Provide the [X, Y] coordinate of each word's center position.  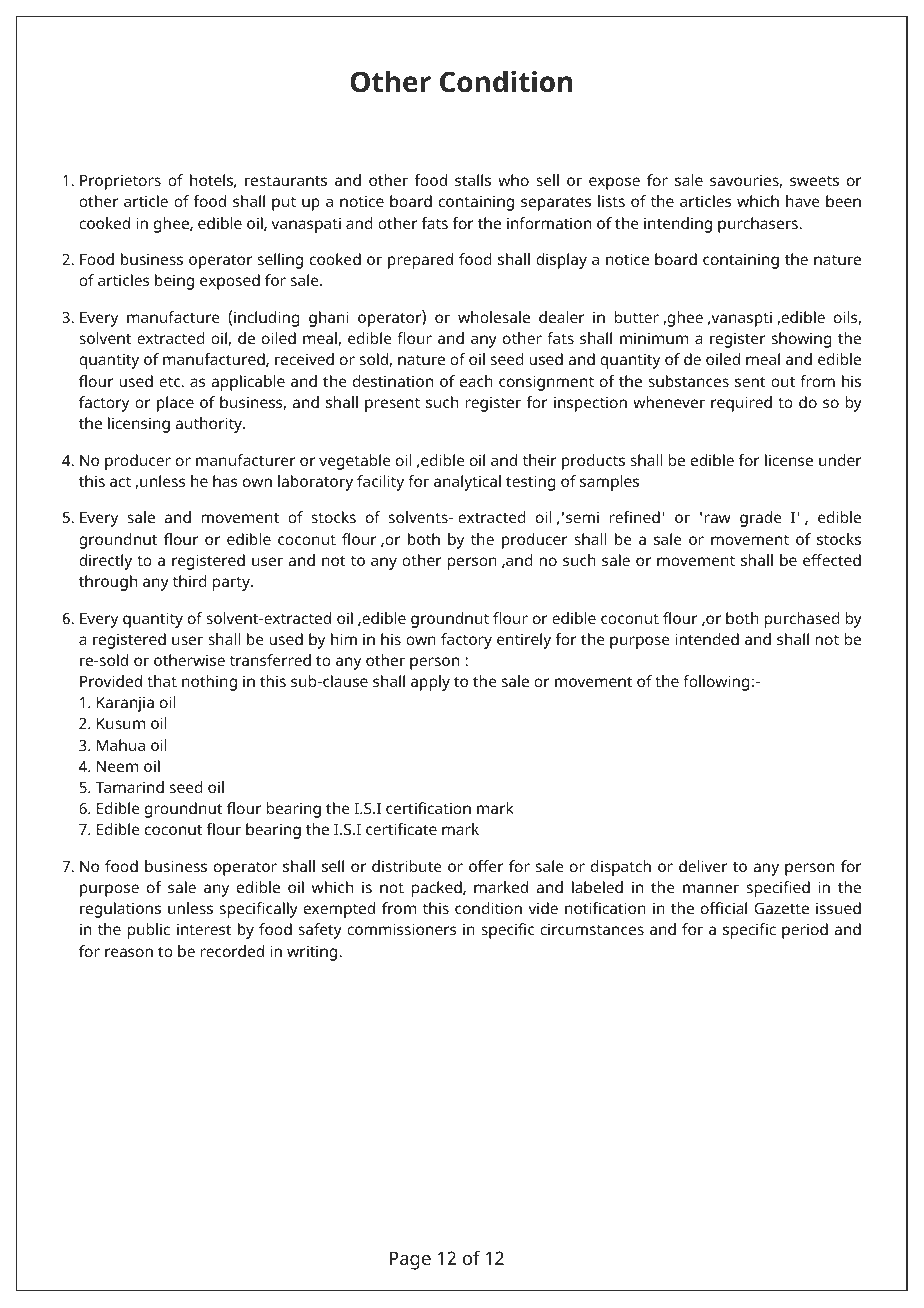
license [789, 460]
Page [410, 1260]
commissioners [401, 929]
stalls [473, 180]
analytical [467, 483]
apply [430, 683]
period [805, 931]
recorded [232, 951]
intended [707, 639]
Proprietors [120, 182]
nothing [209, 683]
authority [209, 425]
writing [313, 953]
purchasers [759, 225]
